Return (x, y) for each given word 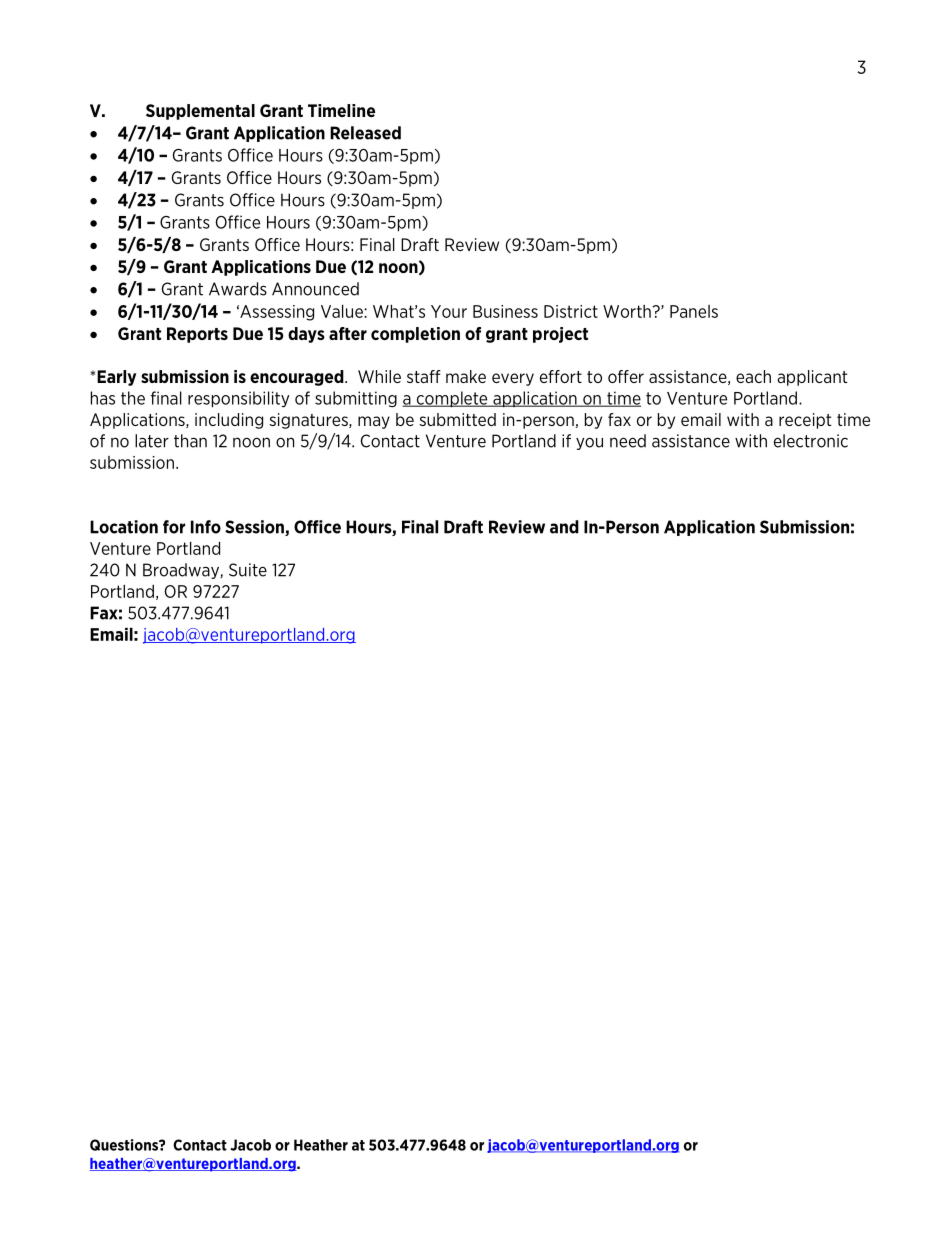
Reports (197, 335)
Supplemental (200, 112)
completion (415, 335)
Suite (248, 570)
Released (365, 133)
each (753, 376)
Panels (694, 311)
